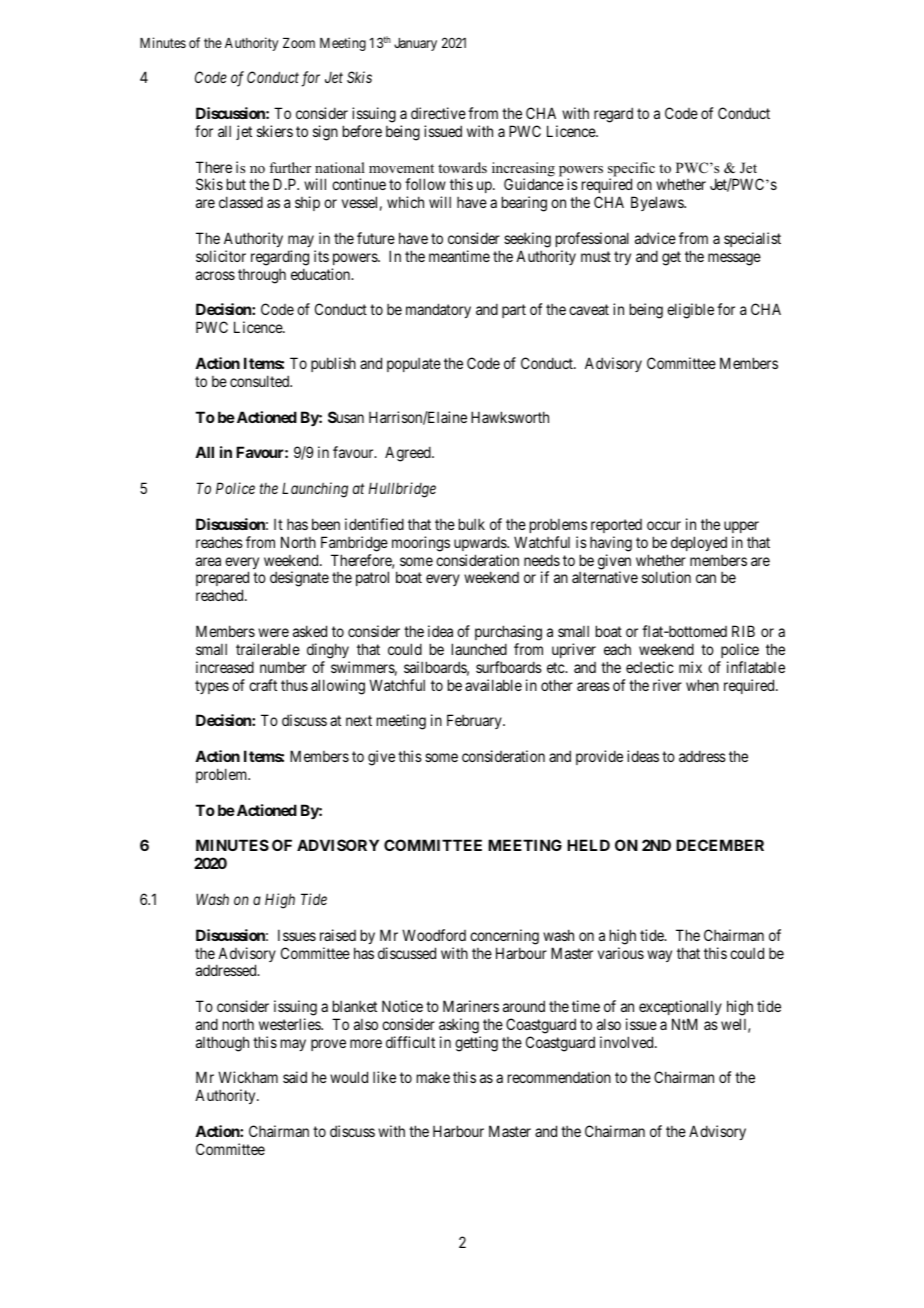 The height and width of the screenshot is (1308, 924). What do you see at coordinates (476, 1044) in the screenshot?
I see `getting` at bounding box center [476, 1044].
